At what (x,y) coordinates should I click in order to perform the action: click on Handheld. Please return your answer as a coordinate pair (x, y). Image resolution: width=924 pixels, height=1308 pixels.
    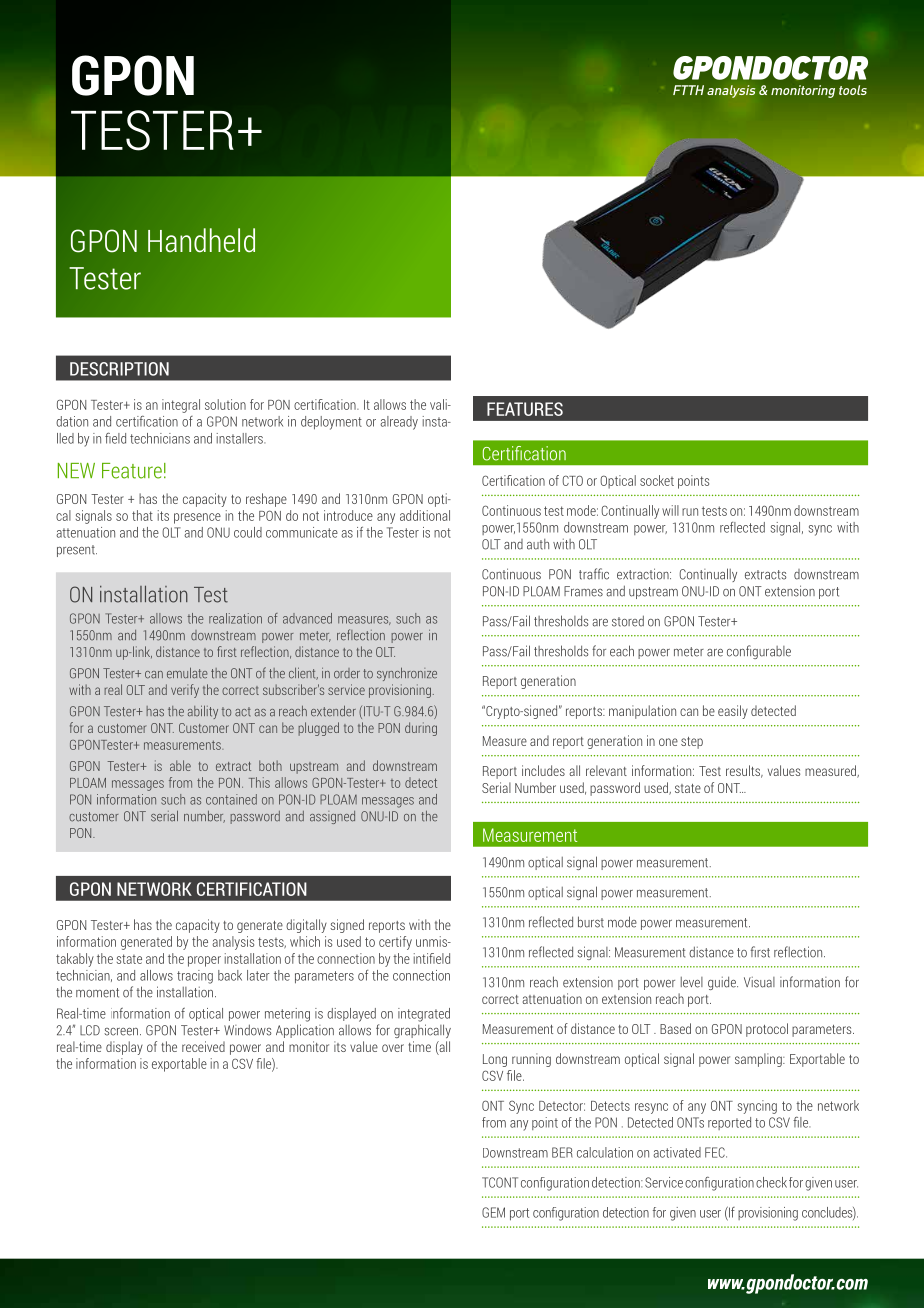
    Looking at the image, I should click on (201, 240).
